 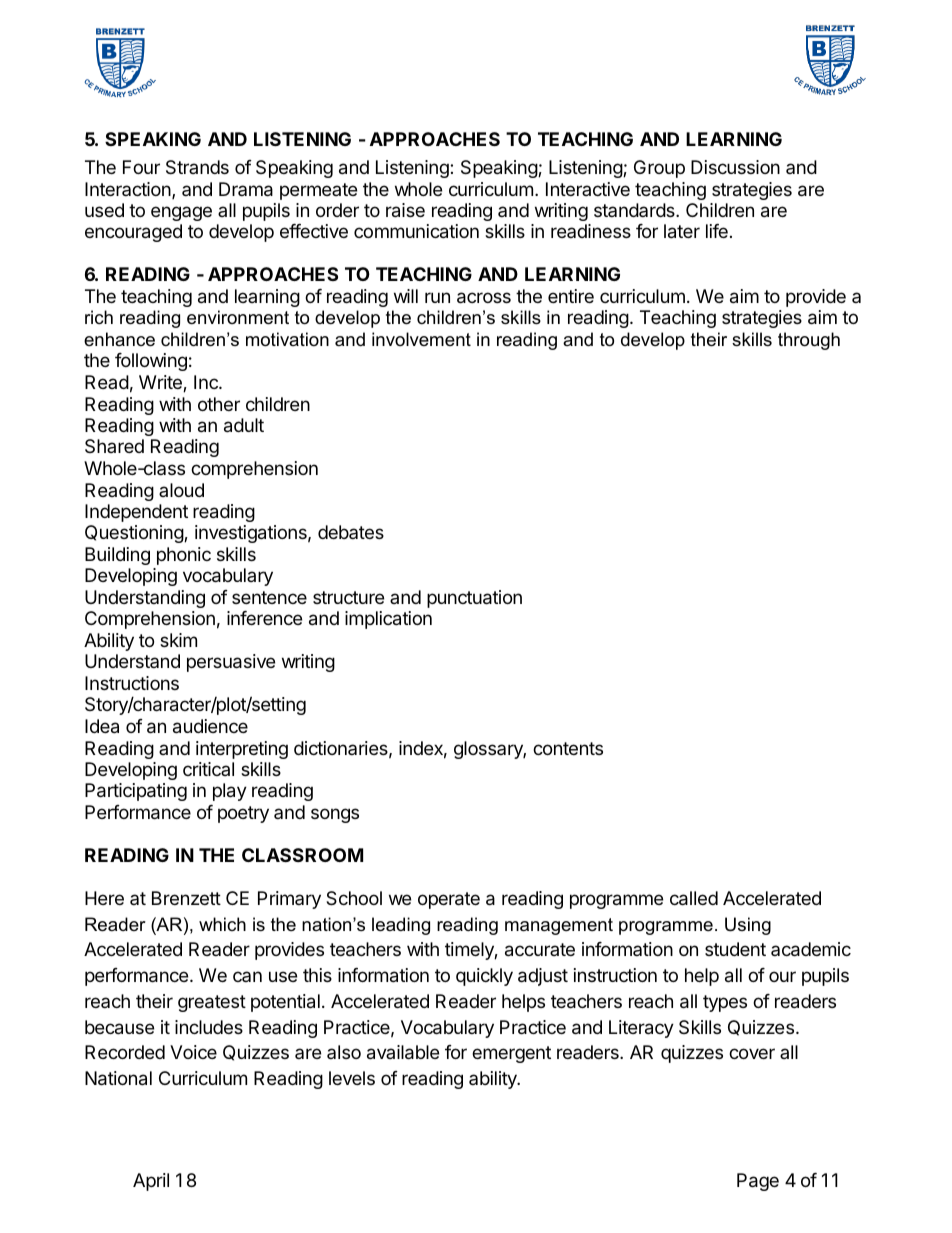 What do you see at coordinates (181, 213) in the screenshot?
I see `engage` at bounding box center [181, 213].
